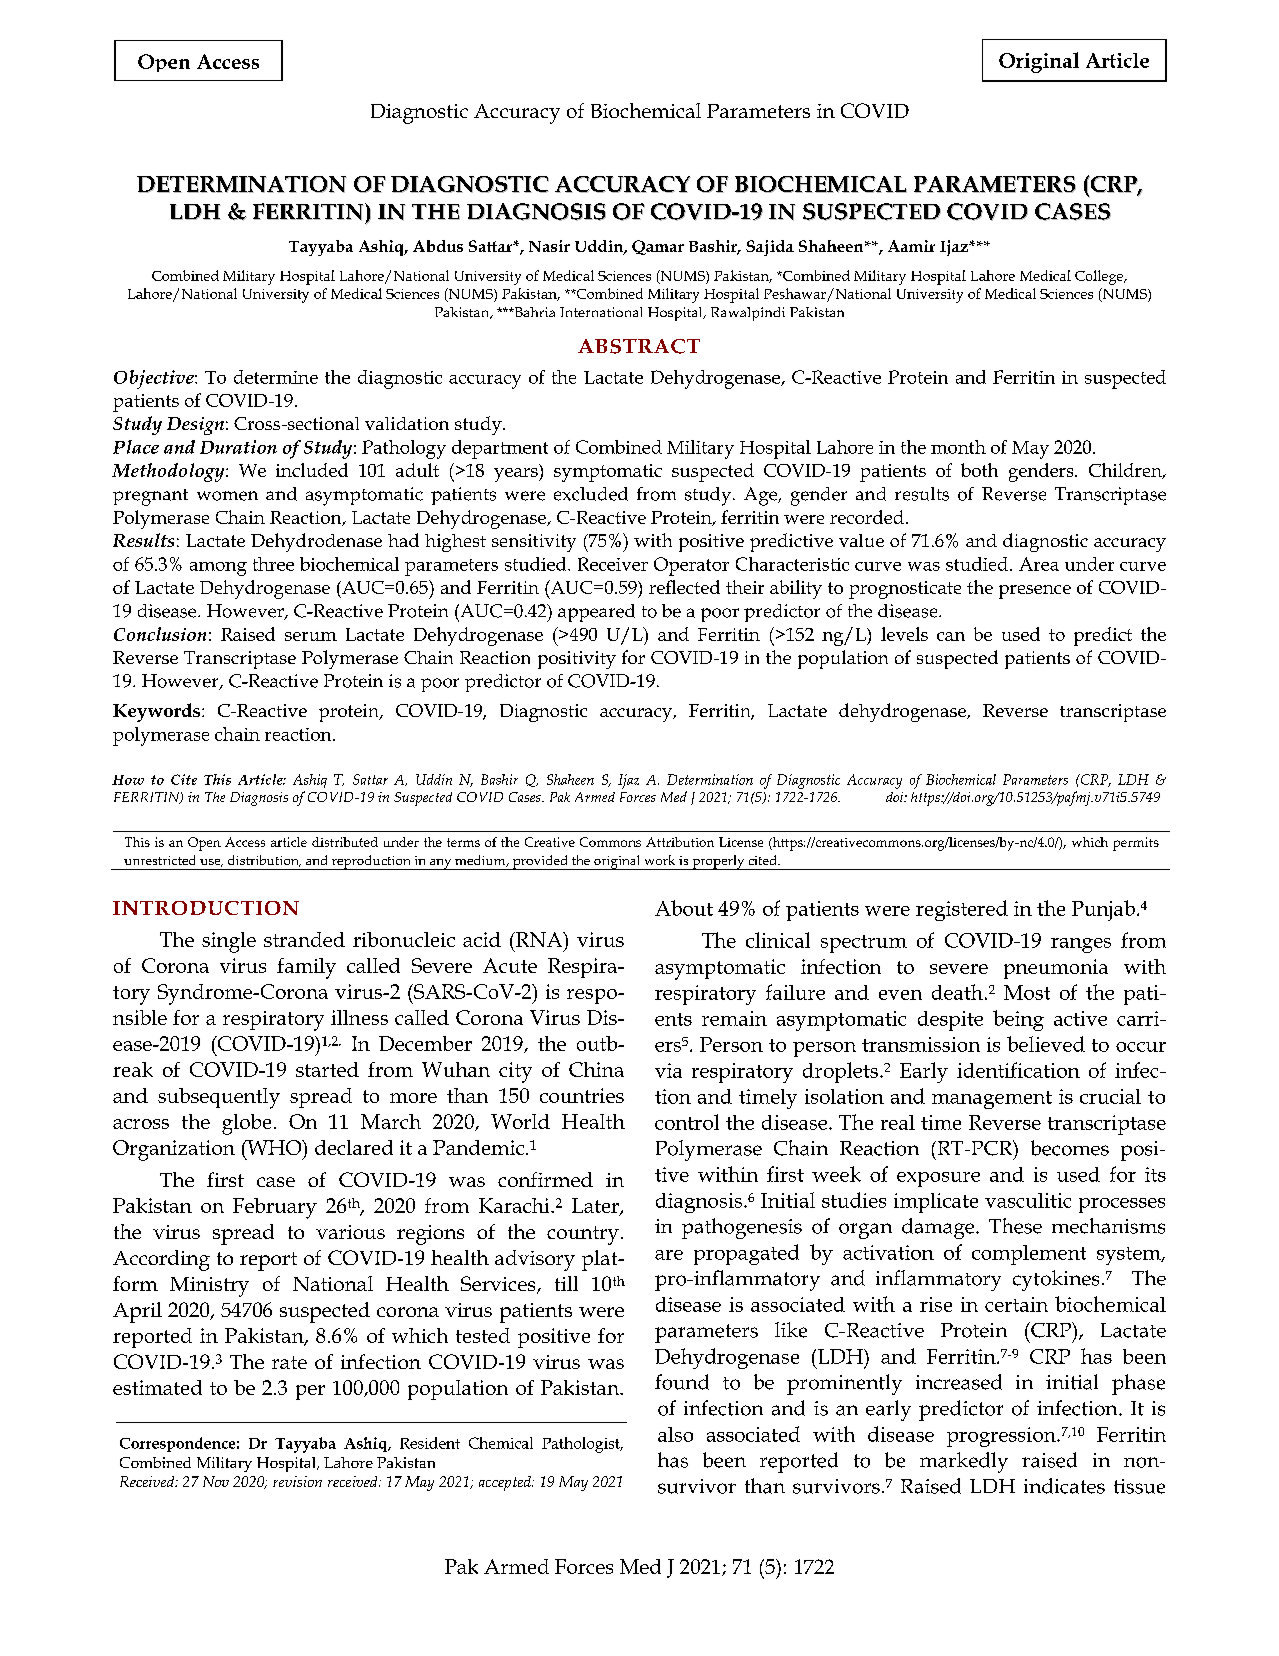 The image size is (1279, 1656). What do you see at coordinates (219, 1098) in the screenshot?
I see `subsequently` at bounding box center [219, 1098].
